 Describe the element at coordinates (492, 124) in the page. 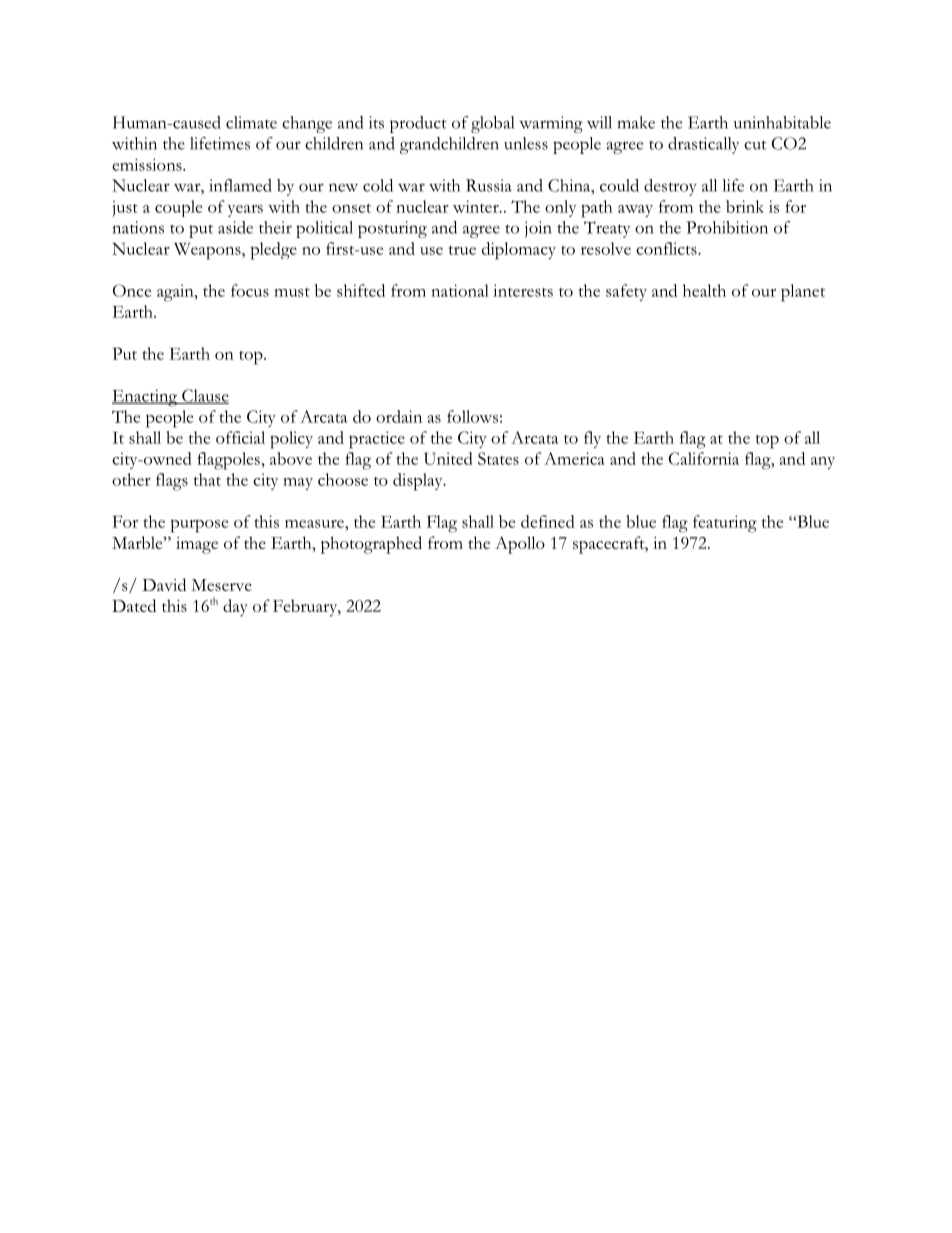

I see `global` at that location.
